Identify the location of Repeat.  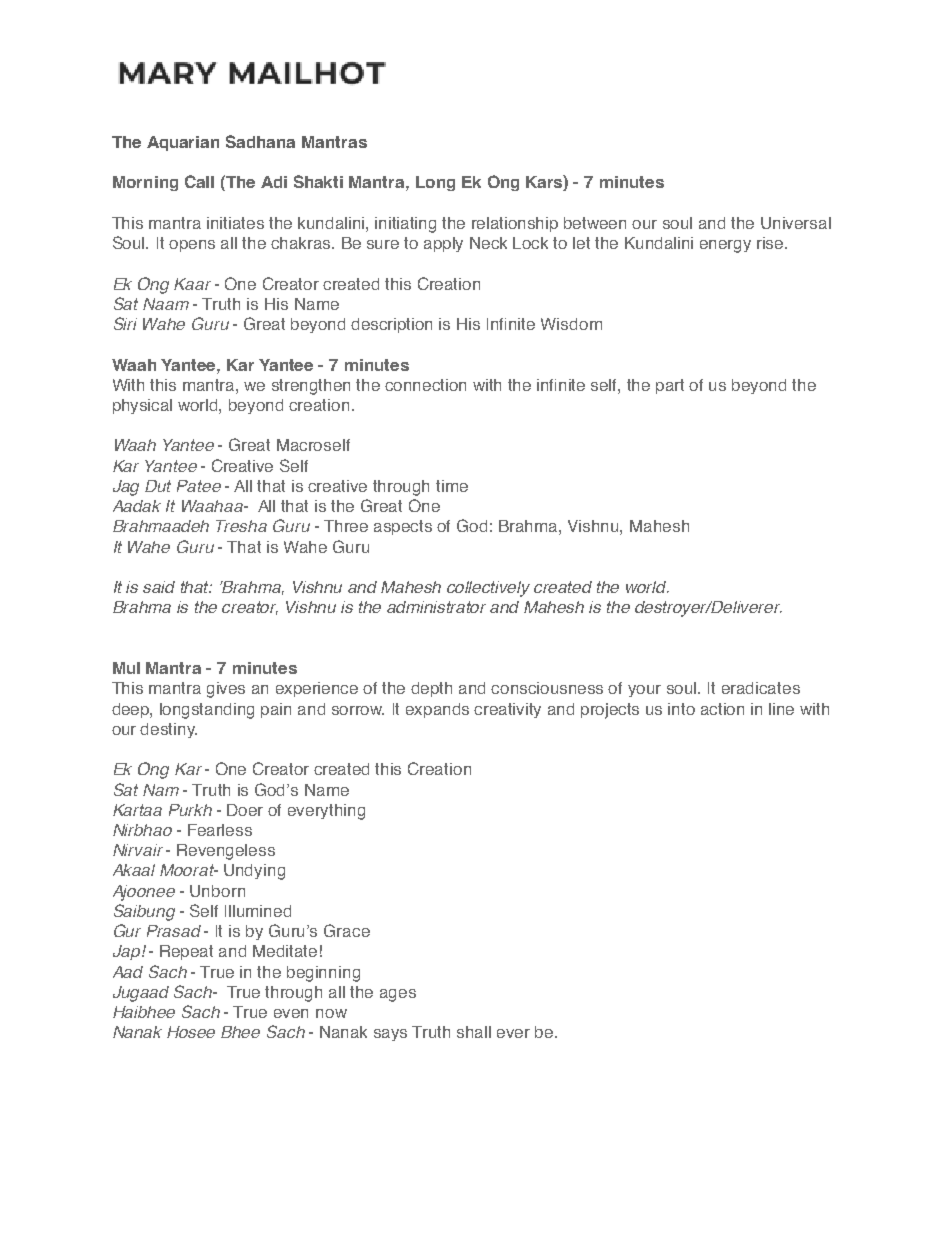
(186, 952).
